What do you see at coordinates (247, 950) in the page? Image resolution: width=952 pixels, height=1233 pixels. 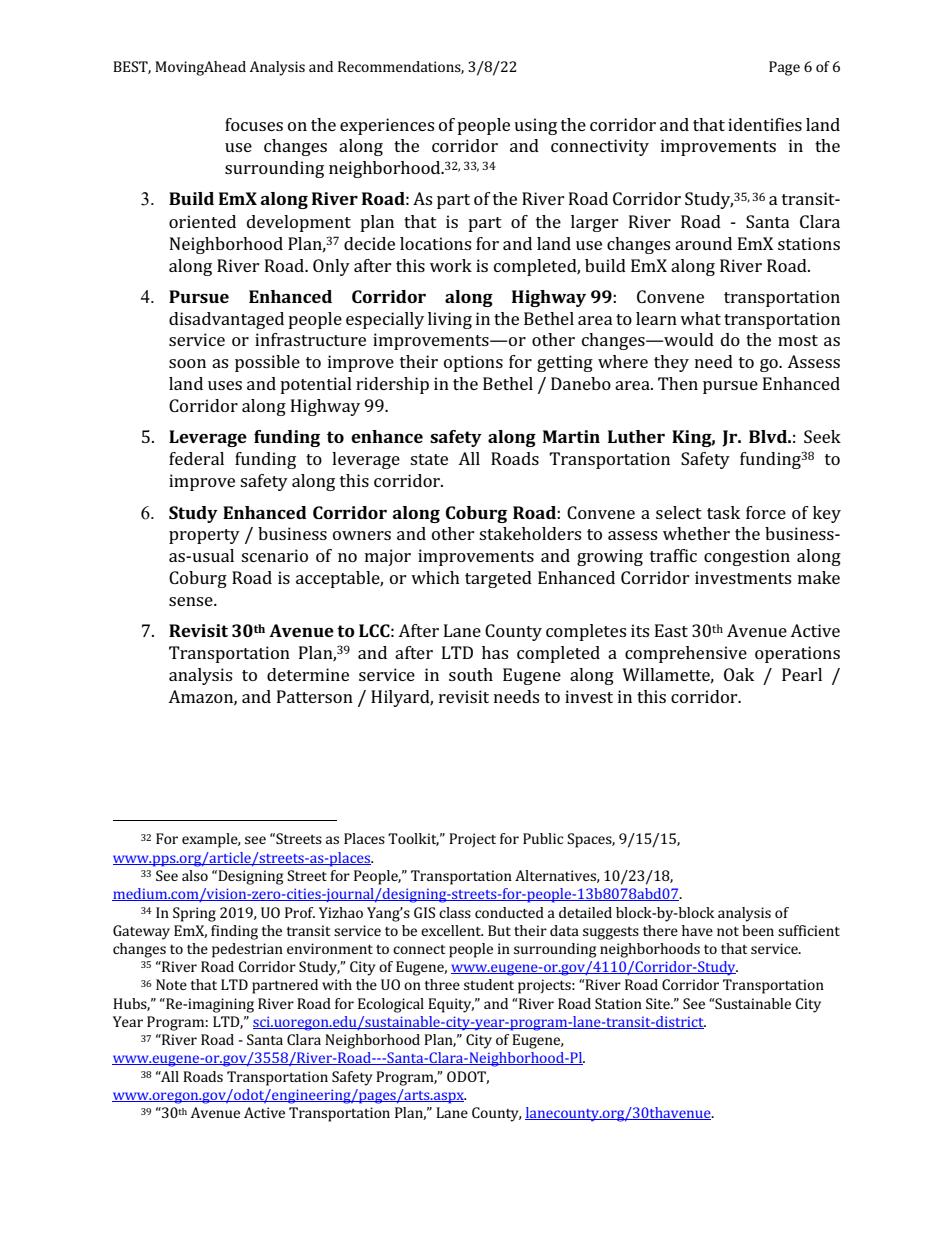 I see `pedestrian` at bounding box center [247, 950].
